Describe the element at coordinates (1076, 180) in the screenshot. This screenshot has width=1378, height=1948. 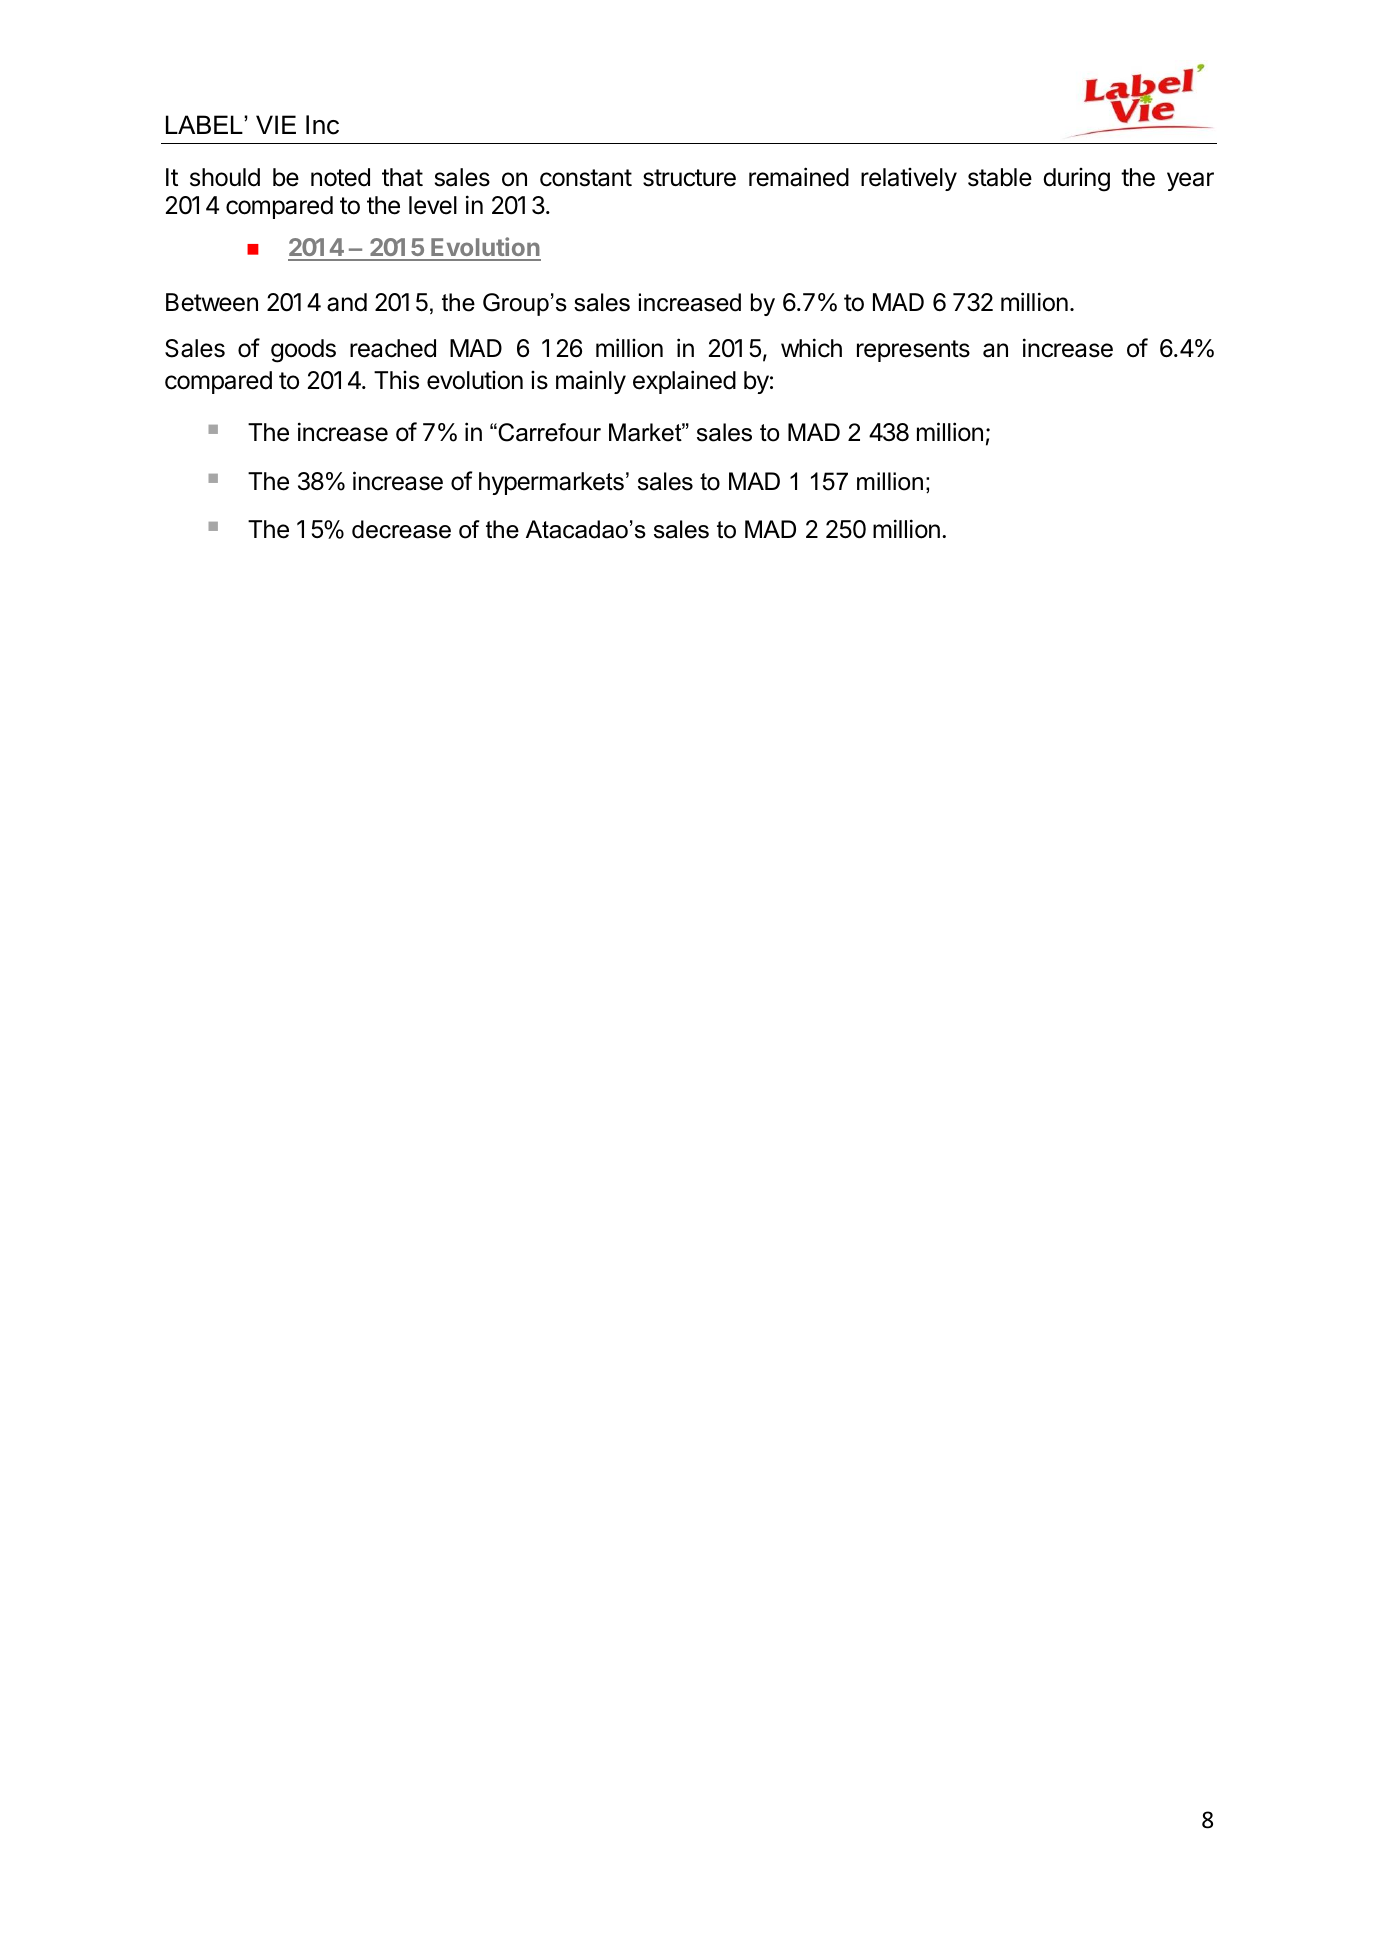
I see `during` at that location.
